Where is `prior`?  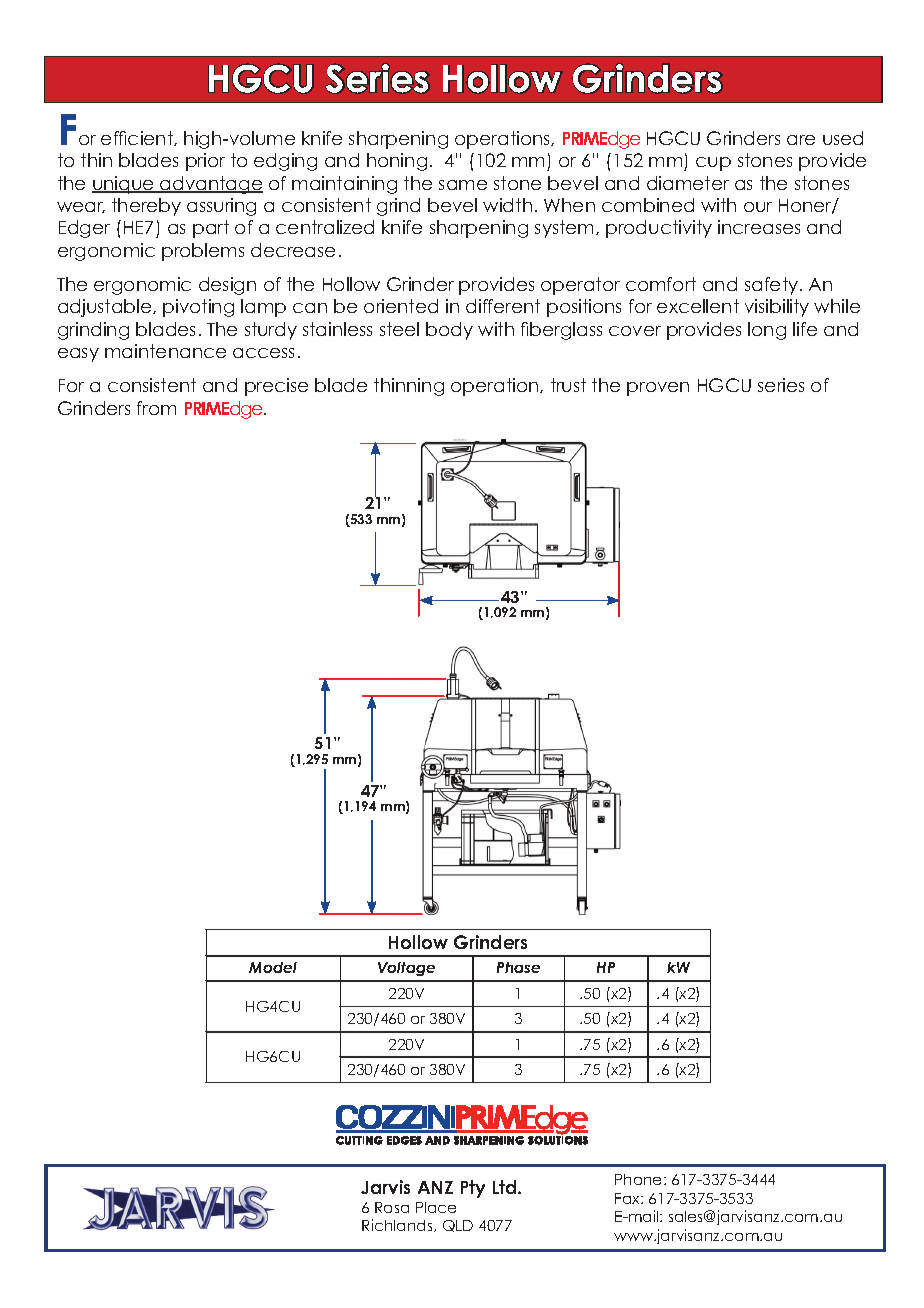
prior is located at coordinates (205, 162).
